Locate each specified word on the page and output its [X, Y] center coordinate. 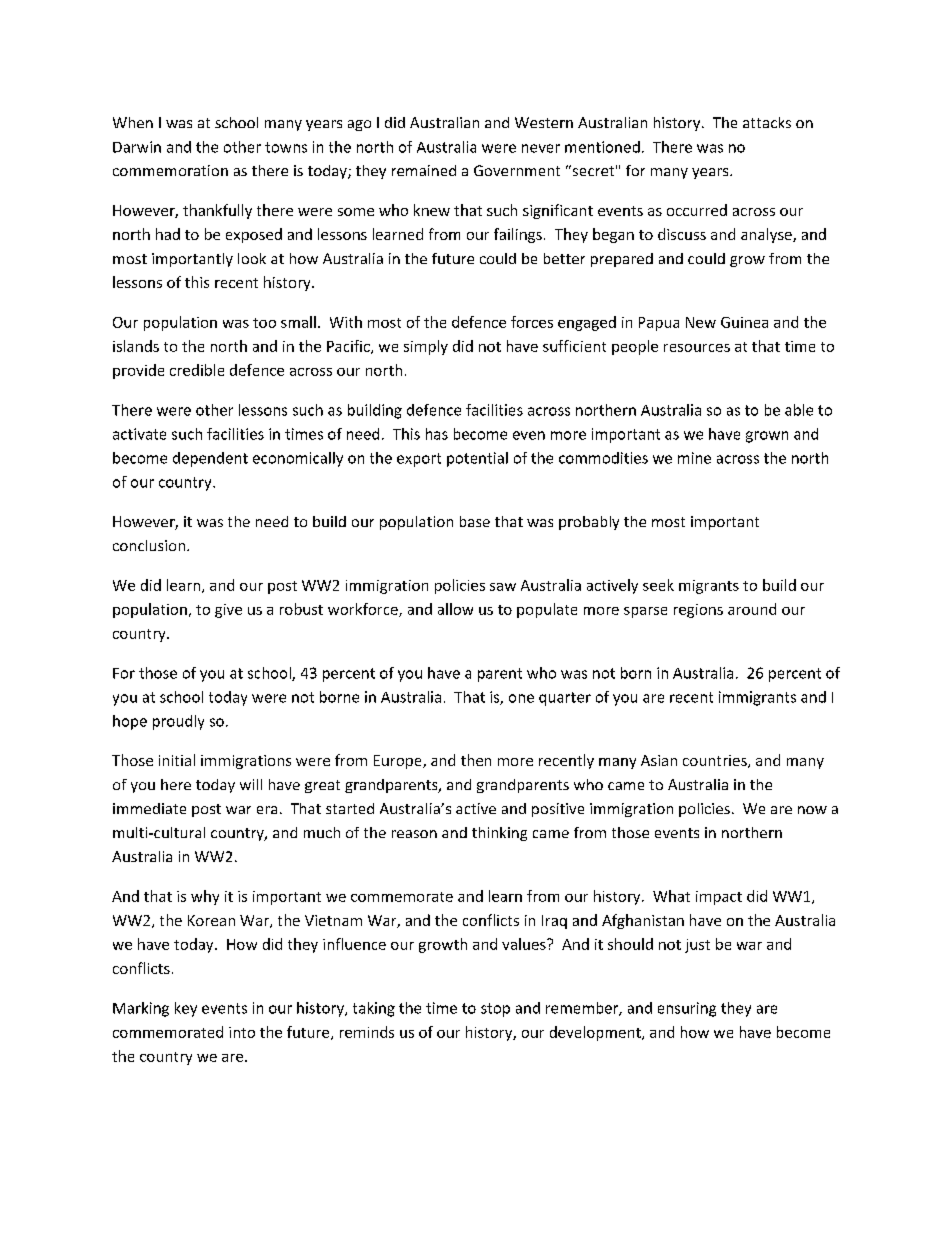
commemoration [170, 170]
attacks [767, 122]
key [186, 1009]
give [228, 611]
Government [517, 170]
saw [503, 587]
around [752, 609]
